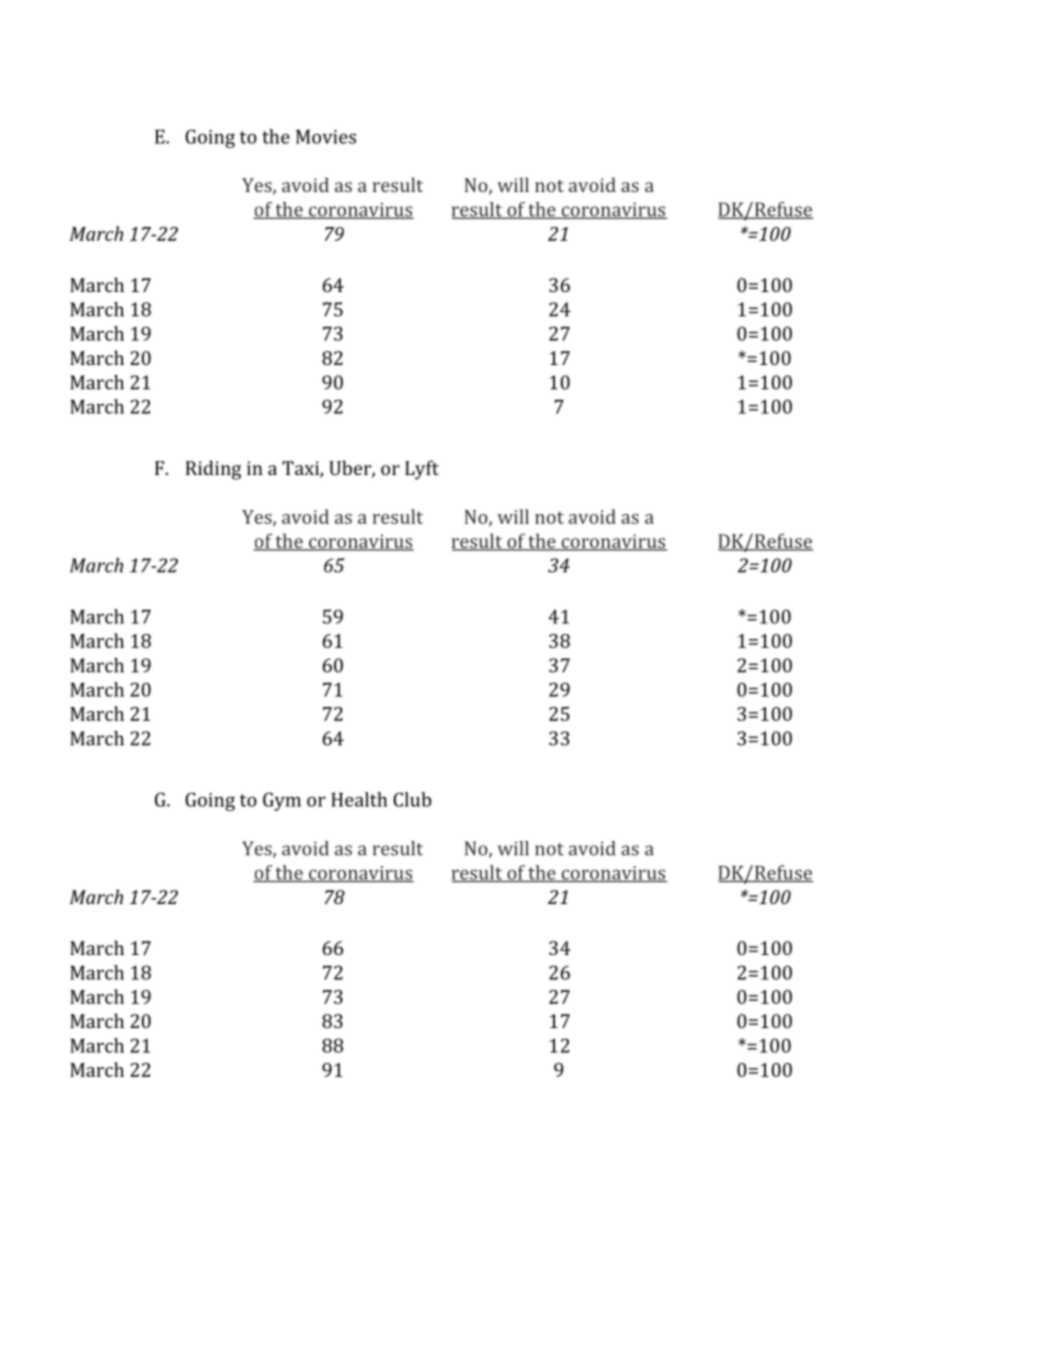  I want to click on Uber, so click(351, 469).
